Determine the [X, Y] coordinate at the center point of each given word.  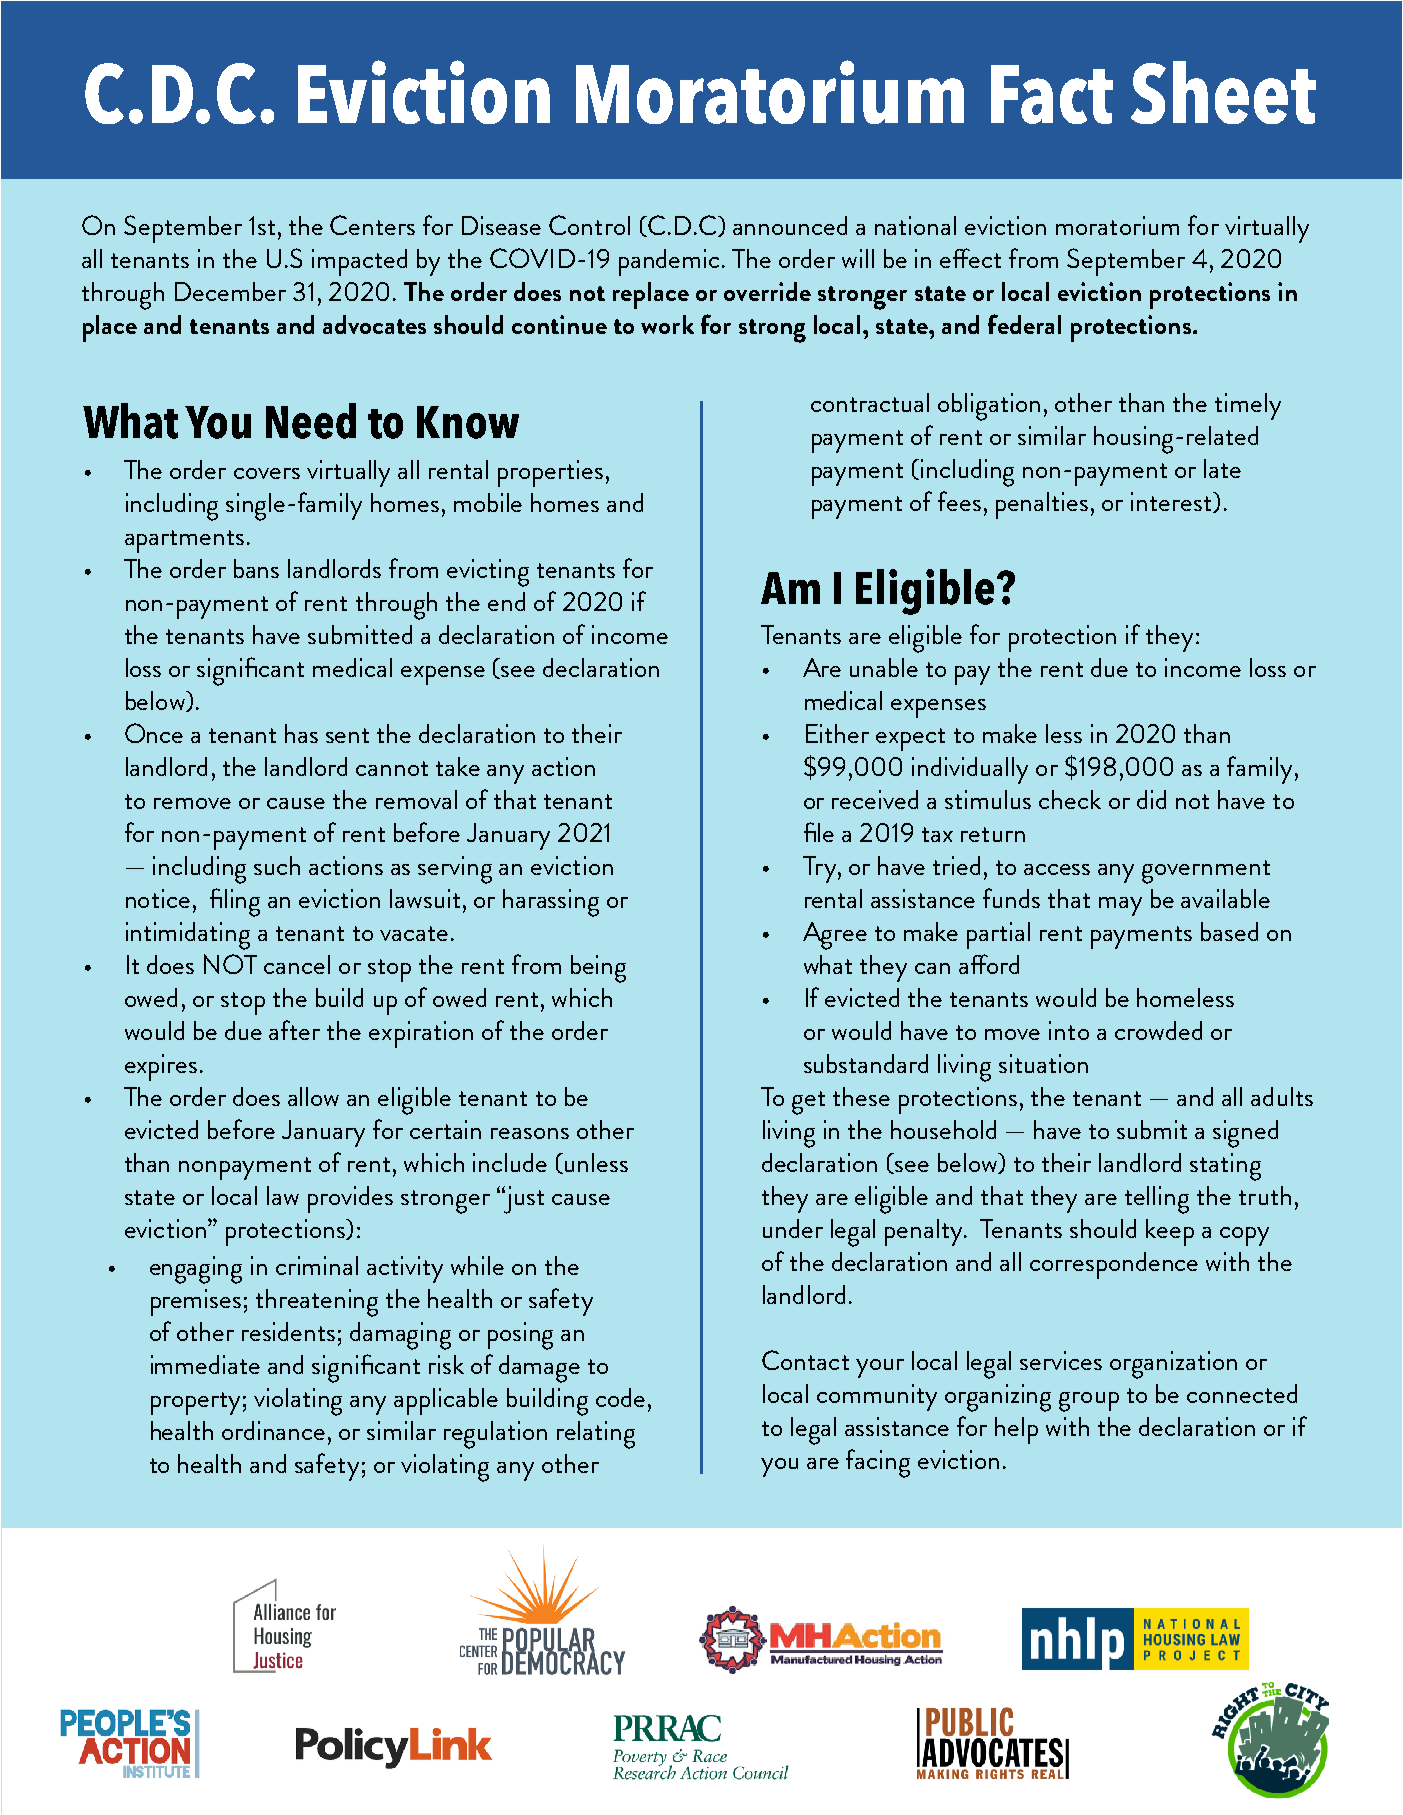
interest [1172, 502]
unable [884, 667]
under [793, 1228]
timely [1248, 406]
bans [256, 568]
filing [235, 902]
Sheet [1223, 92]
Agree [835, 936]
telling [1157, 1200]
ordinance [273, 1430]
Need [311, 421]
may [1120, 906]
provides [350, 1199]
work [667, 324]
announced [790, 225]
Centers [372, 225]
